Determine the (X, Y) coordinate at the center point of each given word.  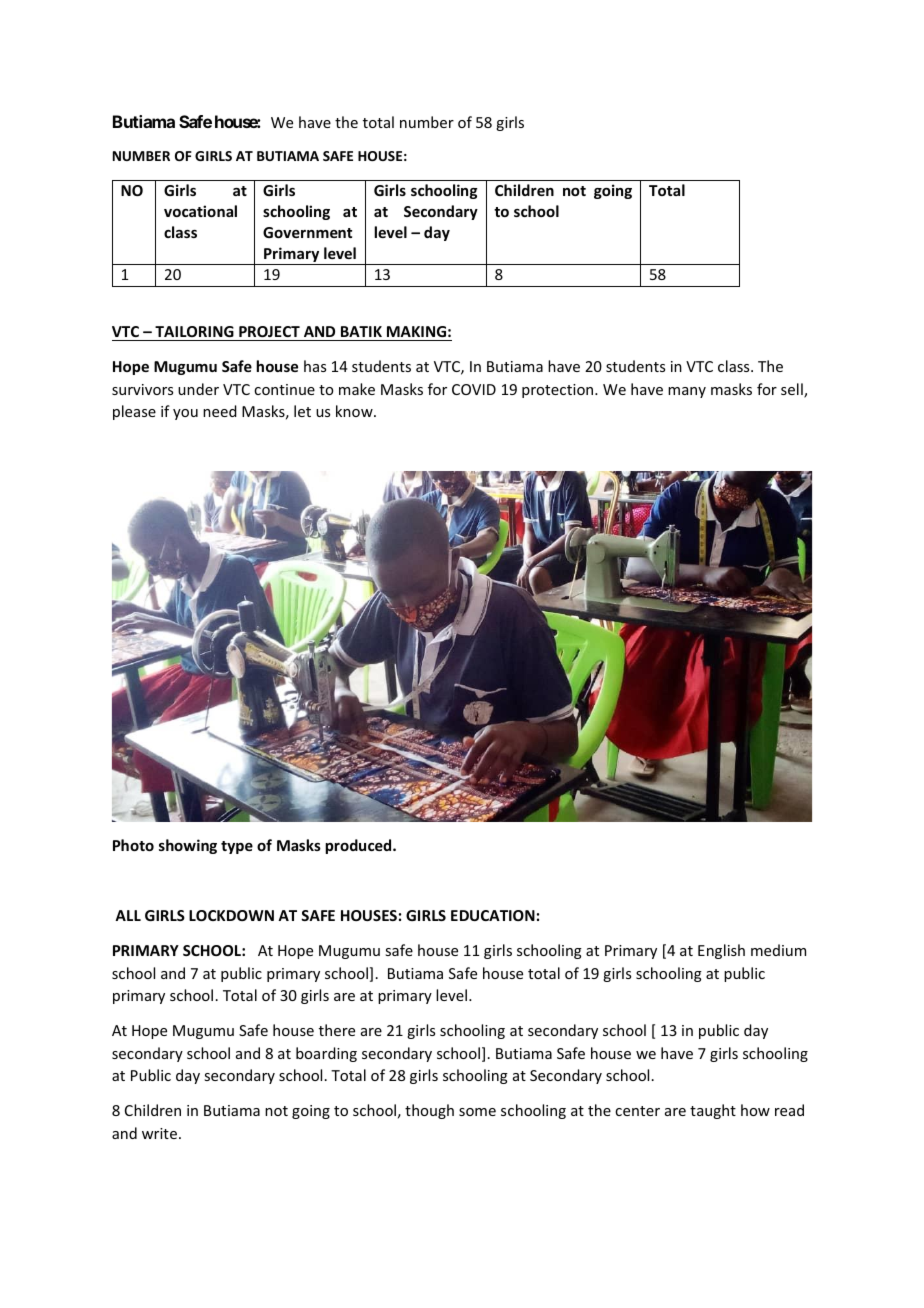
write (159, 1133)
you (185, 414)
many (687, 392)
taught (713, 1111)
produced (359, 846)
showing (188, 846)
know (355, 411)
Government (307, 232)
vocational (200, 211)
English (721, 951)
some (477, 1112)
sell (793, 390)
